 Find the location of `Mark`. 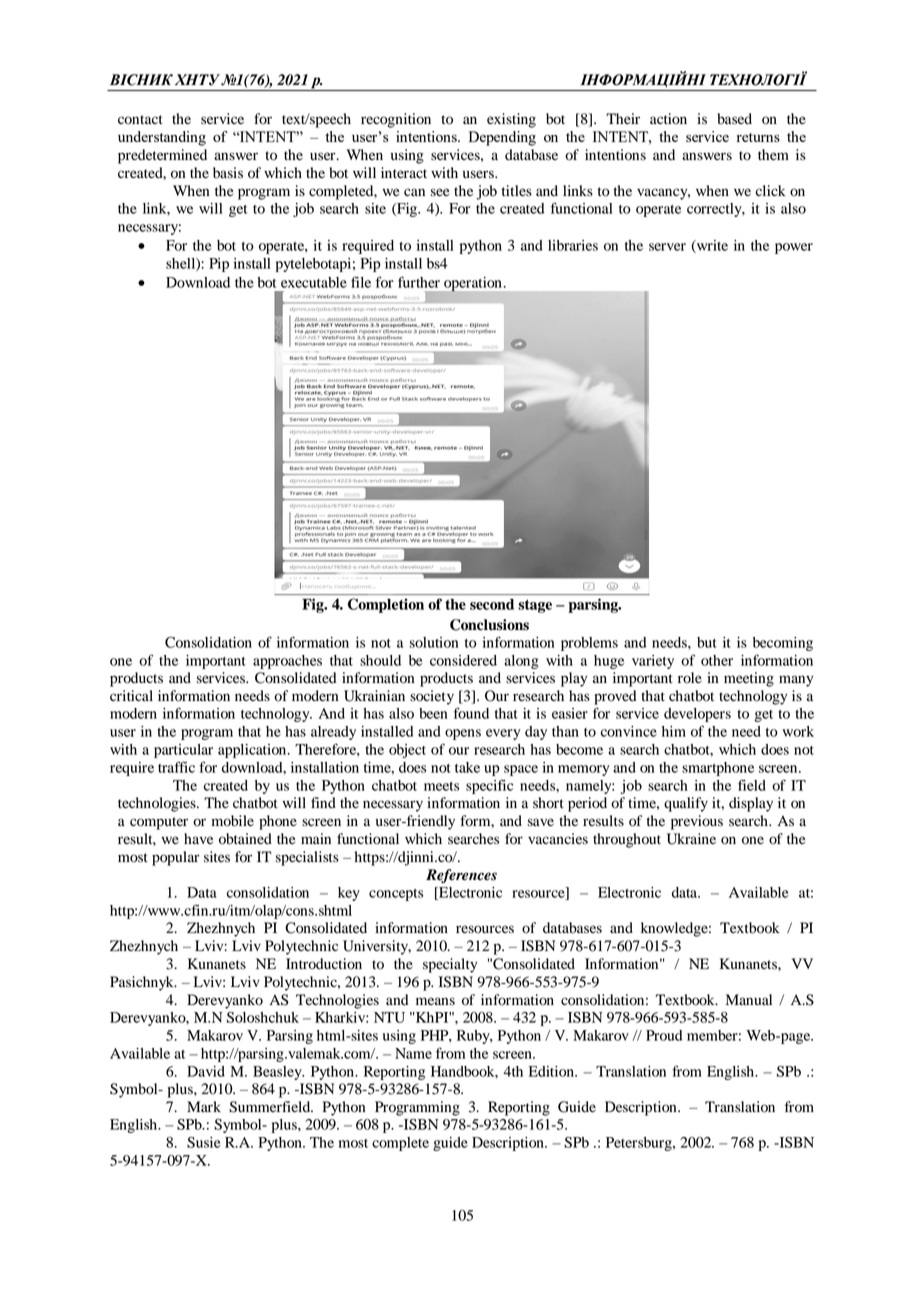

Mark is located at coordinates (204, 1106).
